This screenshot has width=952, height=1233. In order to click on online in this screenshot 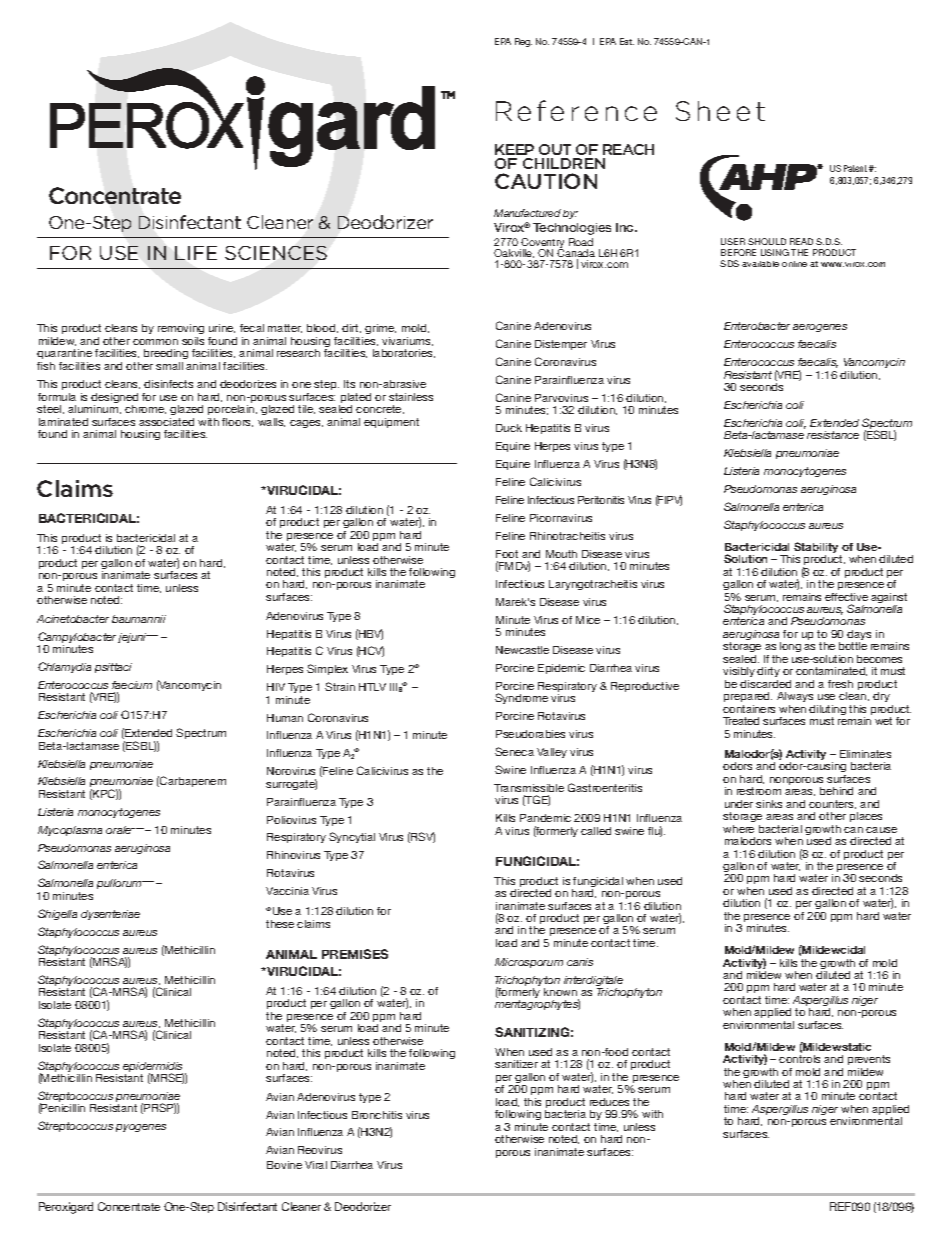, I will do `click(794, 264)`.
